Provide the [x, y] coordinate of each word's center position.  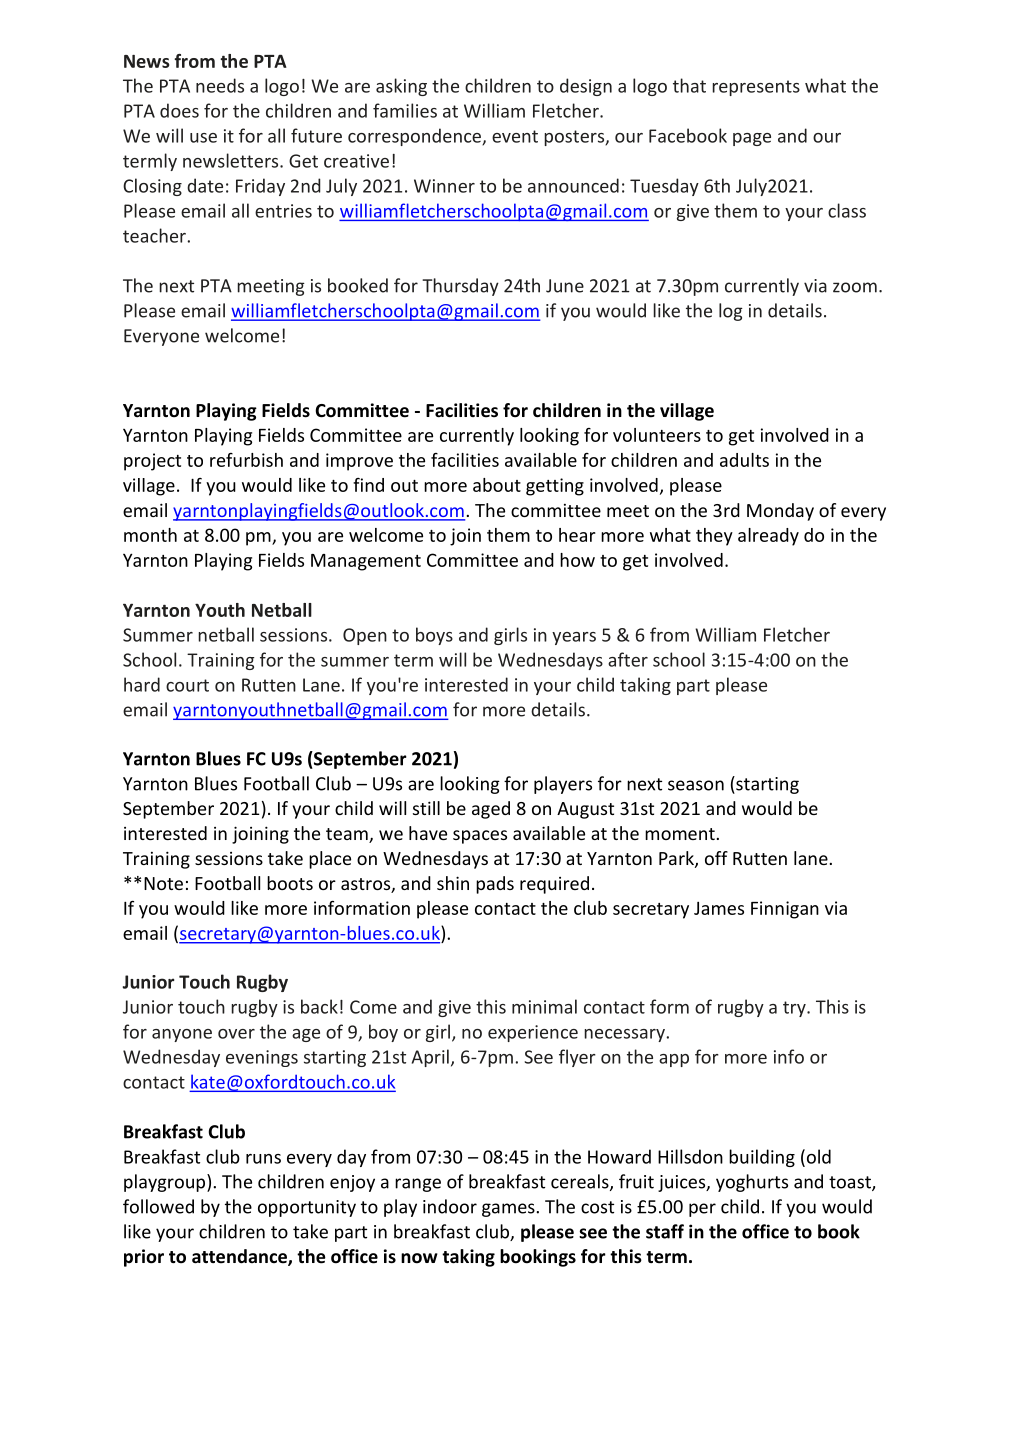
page [752, 139]
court [187, 685]
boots [290, 883]
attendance [240, 1257]
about [497, 485]
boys [434, 636]
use [203, 138]
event [515, 136]
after [628, 659]
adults [744, 460]
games [509, 1210]
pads [495, 885]
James [719, 908]
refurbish [246, 460]
